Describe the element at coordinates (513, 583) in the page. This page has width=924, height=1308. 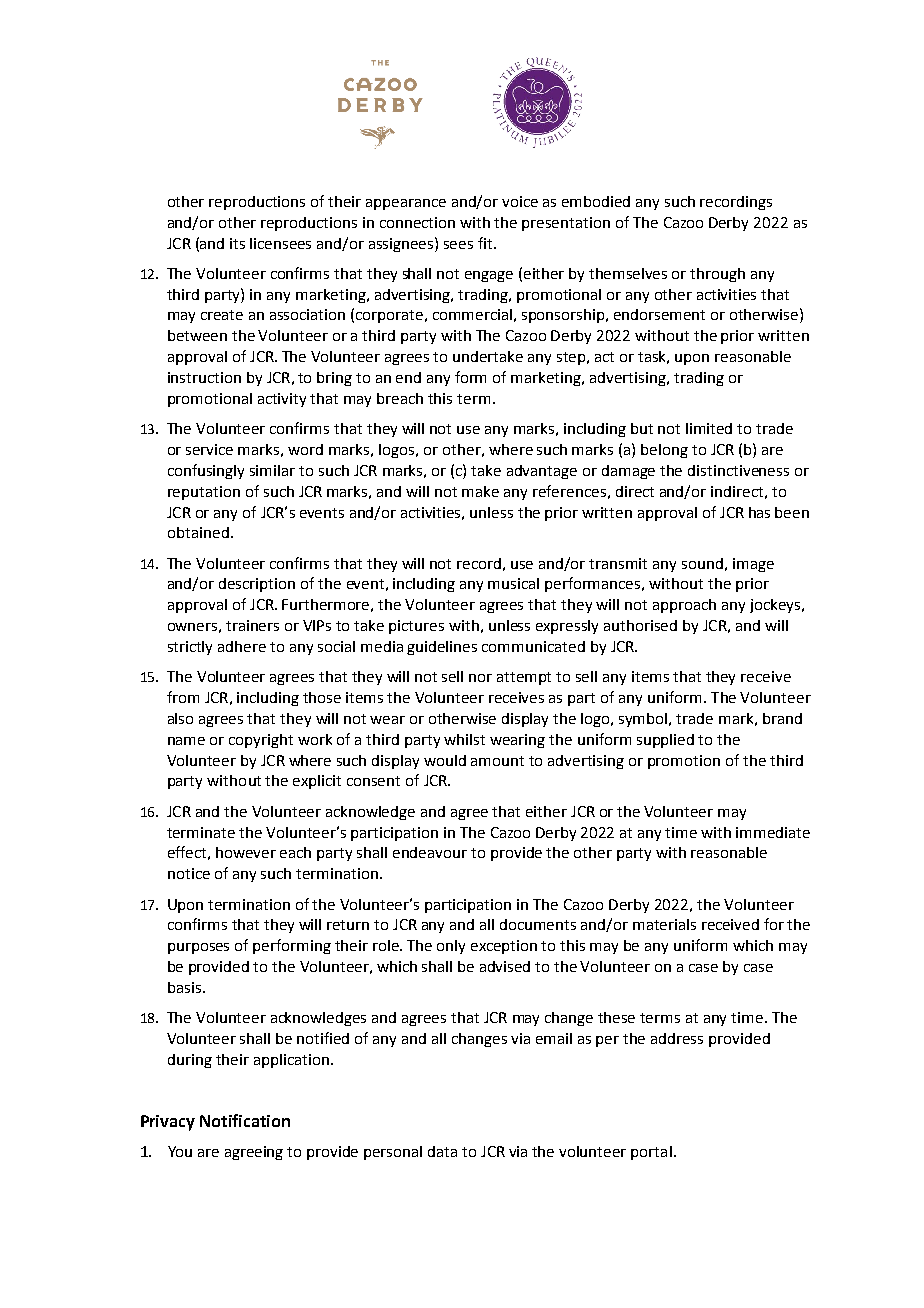
I see `musical` at that location.
